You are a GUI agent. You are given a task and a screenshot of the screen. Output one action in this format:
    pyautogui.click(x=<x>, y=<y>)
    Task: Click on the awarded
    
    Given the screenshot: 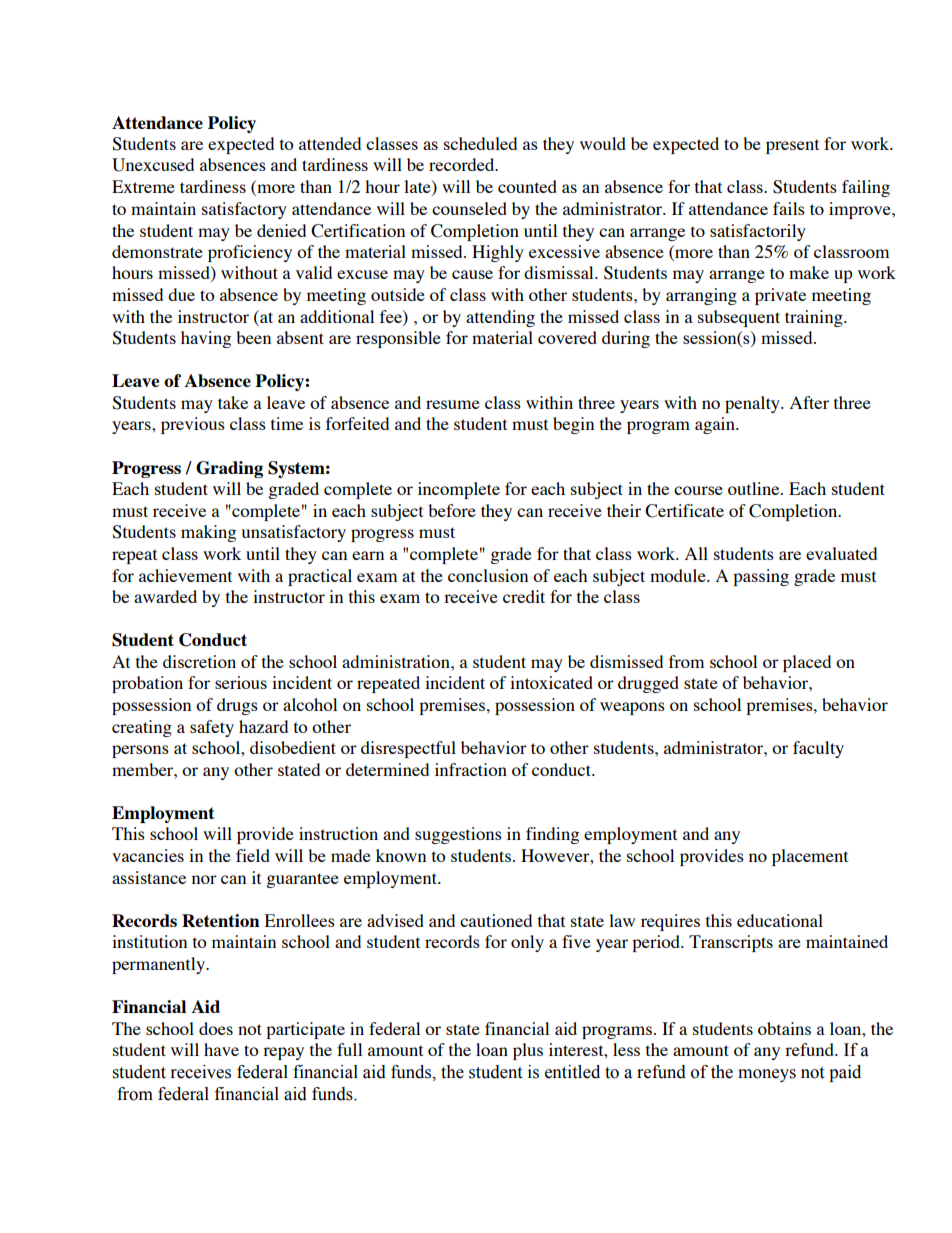 What is the action you would take?
    pyautogui.click(x=165, y=596)
